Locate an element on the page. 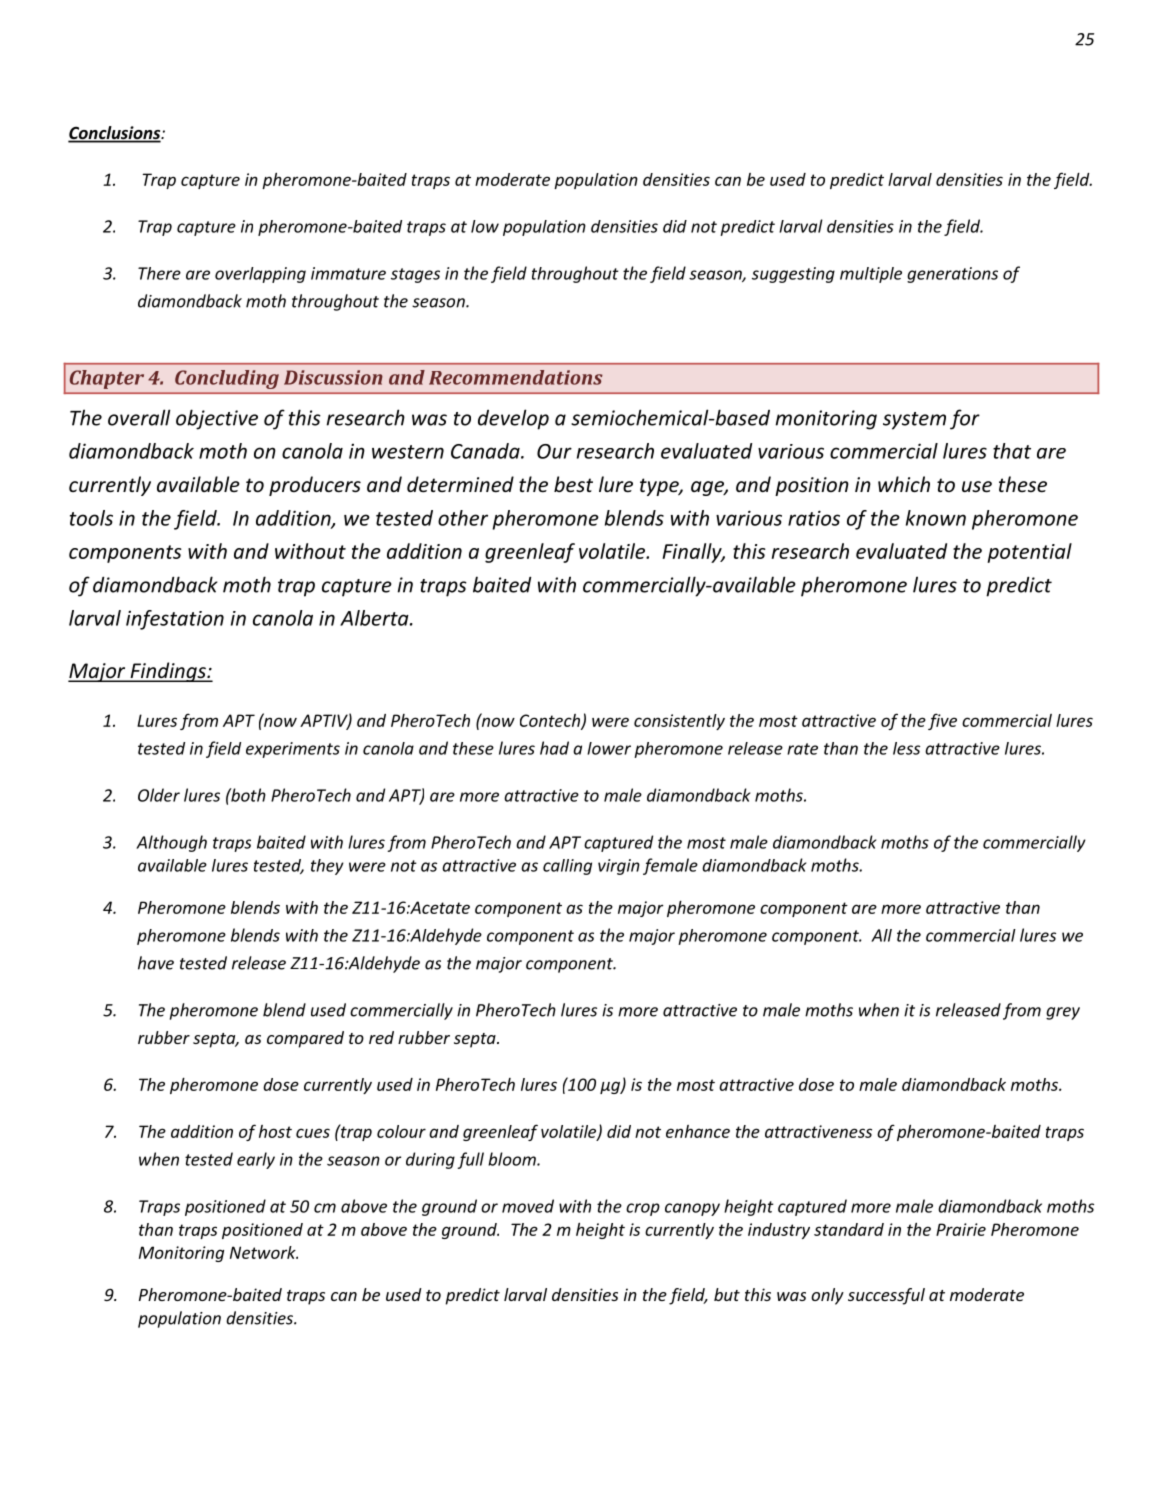 This image has height=1505, width=1163. early is located at coordinates (256, 1160).
